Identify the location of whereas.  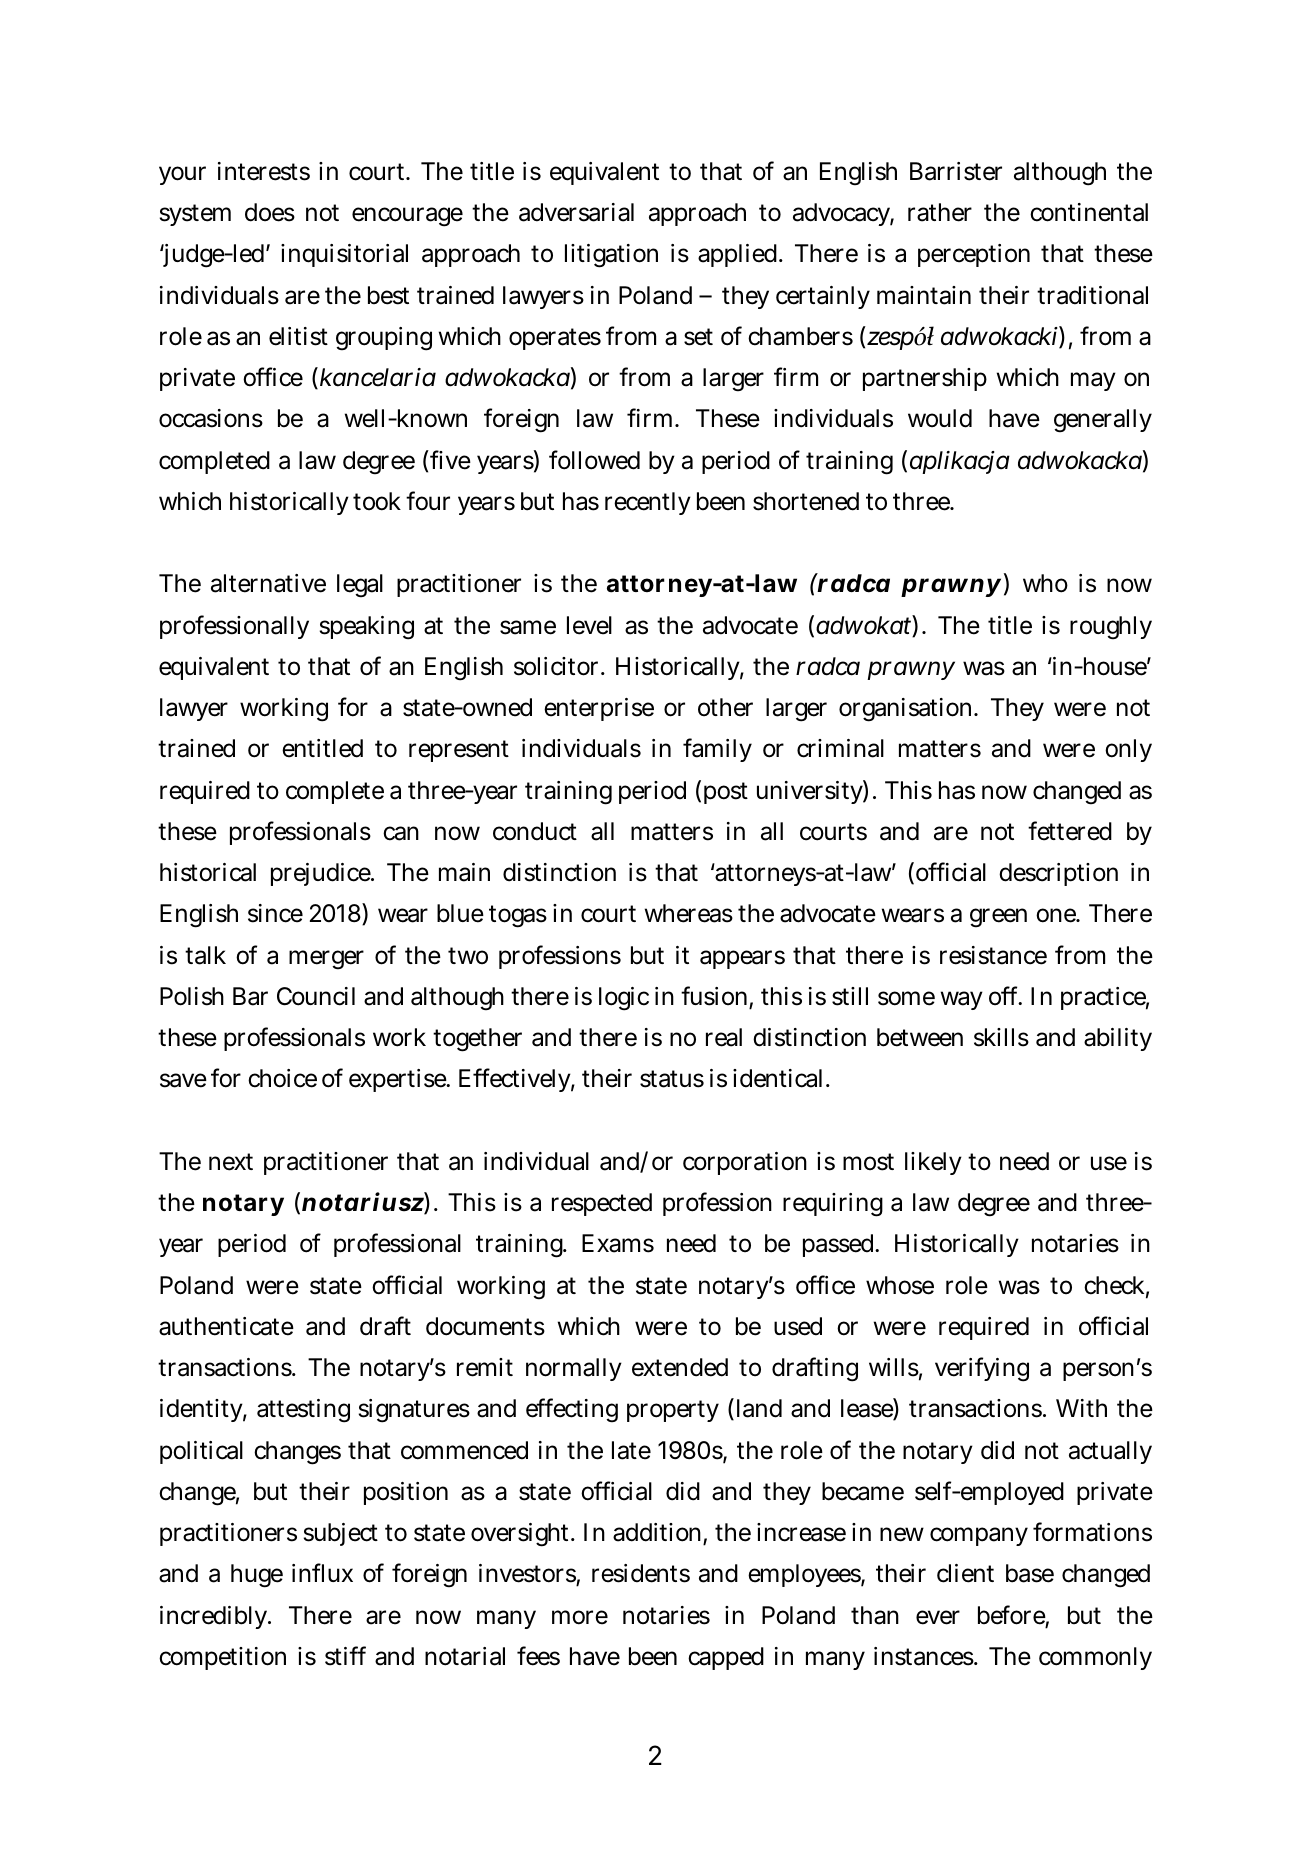
(689, 913).
